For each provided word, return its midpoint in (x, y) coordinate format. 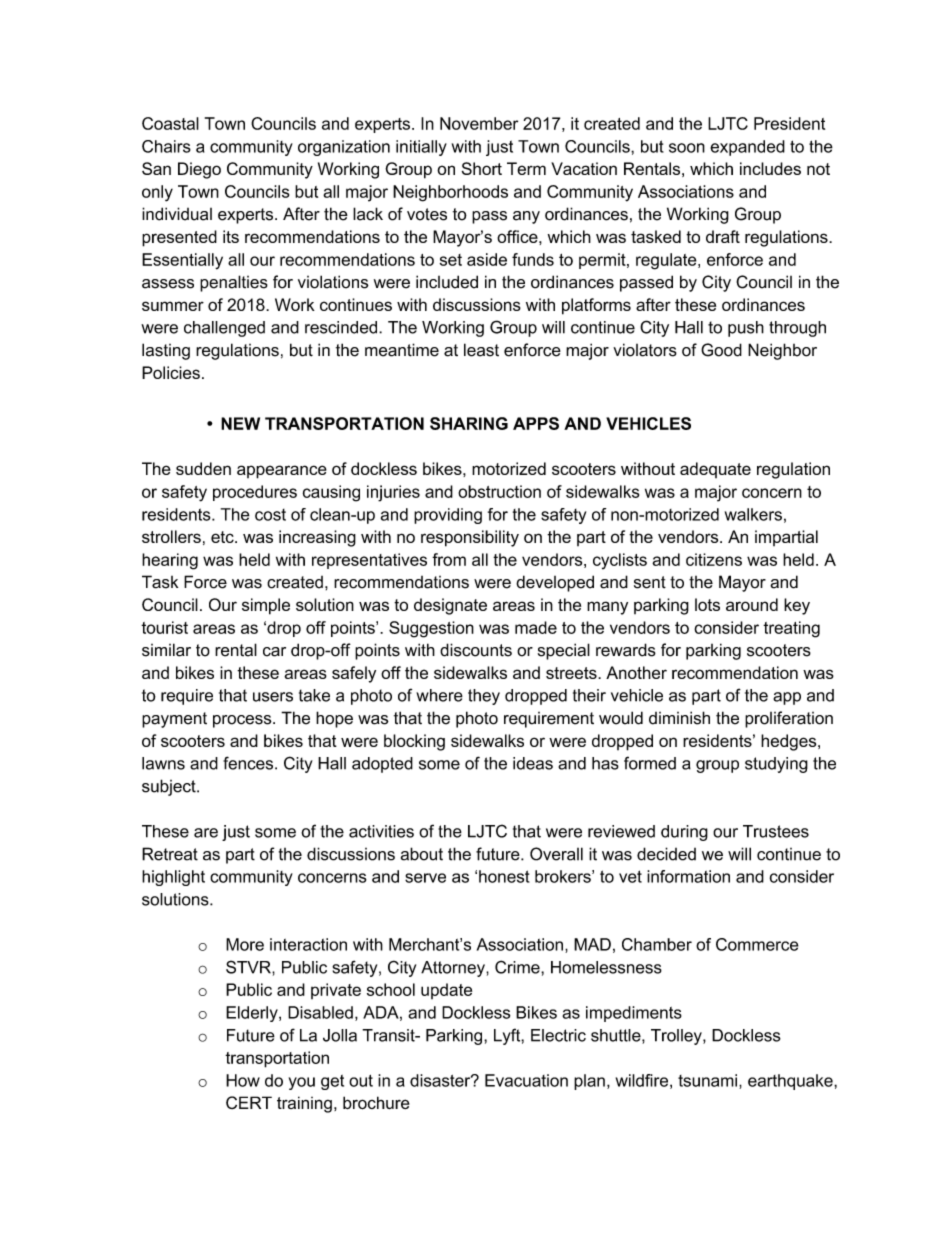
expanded (747, 148)
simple (266, 606)
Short (482, 168)
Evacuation (526, 1080)
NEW (240, 423)
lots (707, 604)
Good (721, 350)
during (684, 833)
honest (504, 876)
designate (450, 606)
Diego (199, 170)
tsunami (707, 1080)
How (243, 1080)
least (481, 350)
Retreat (170, 854)
